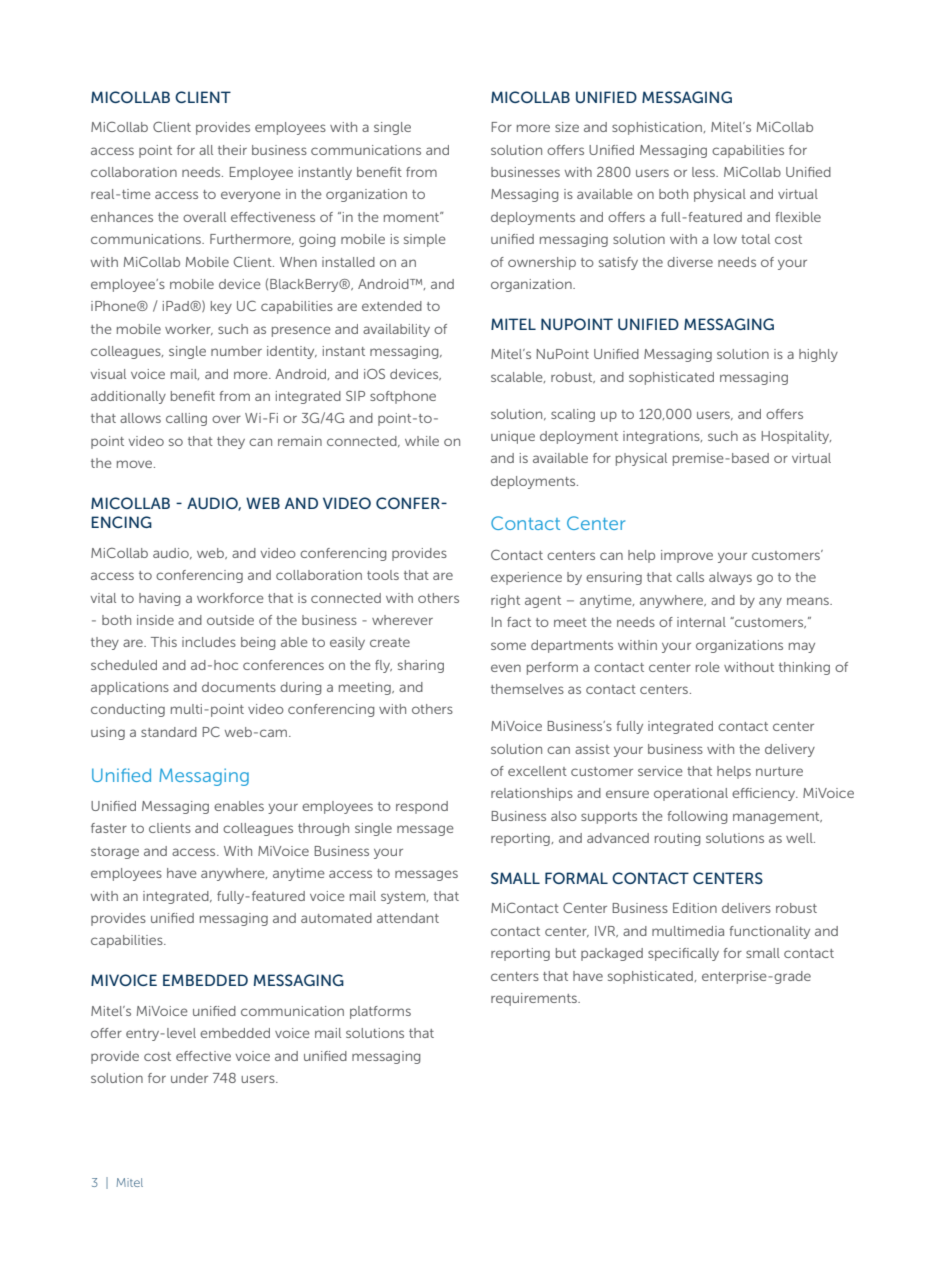 The width and height of the screenshot is (952, 1265). What do you see at coordinates (232, 150) in the screenshot?
I see `their` at bounding box center [232, 150].
